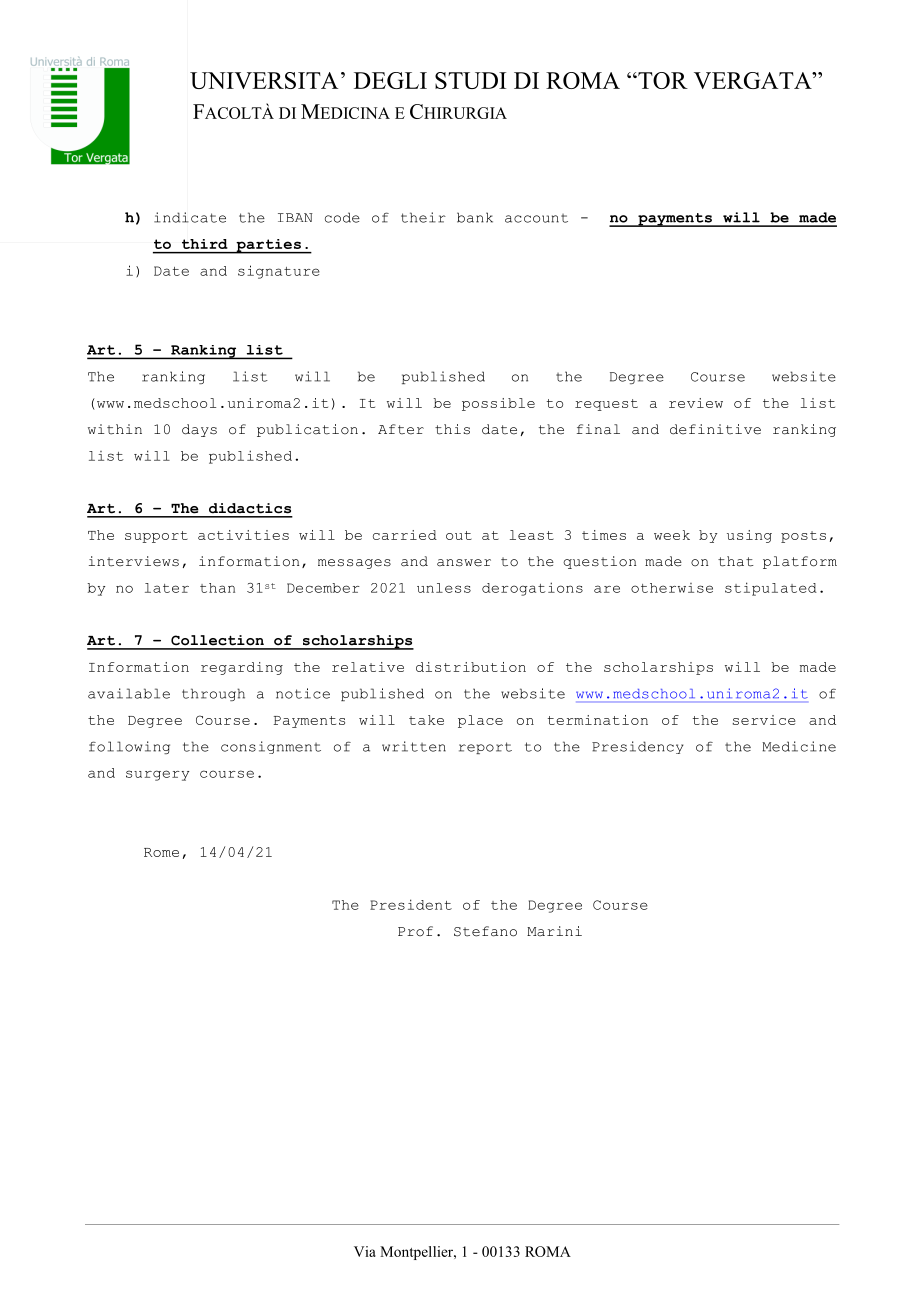 This screenshot has width=924, height=1309. I want to click on service, so click(764, 720).
